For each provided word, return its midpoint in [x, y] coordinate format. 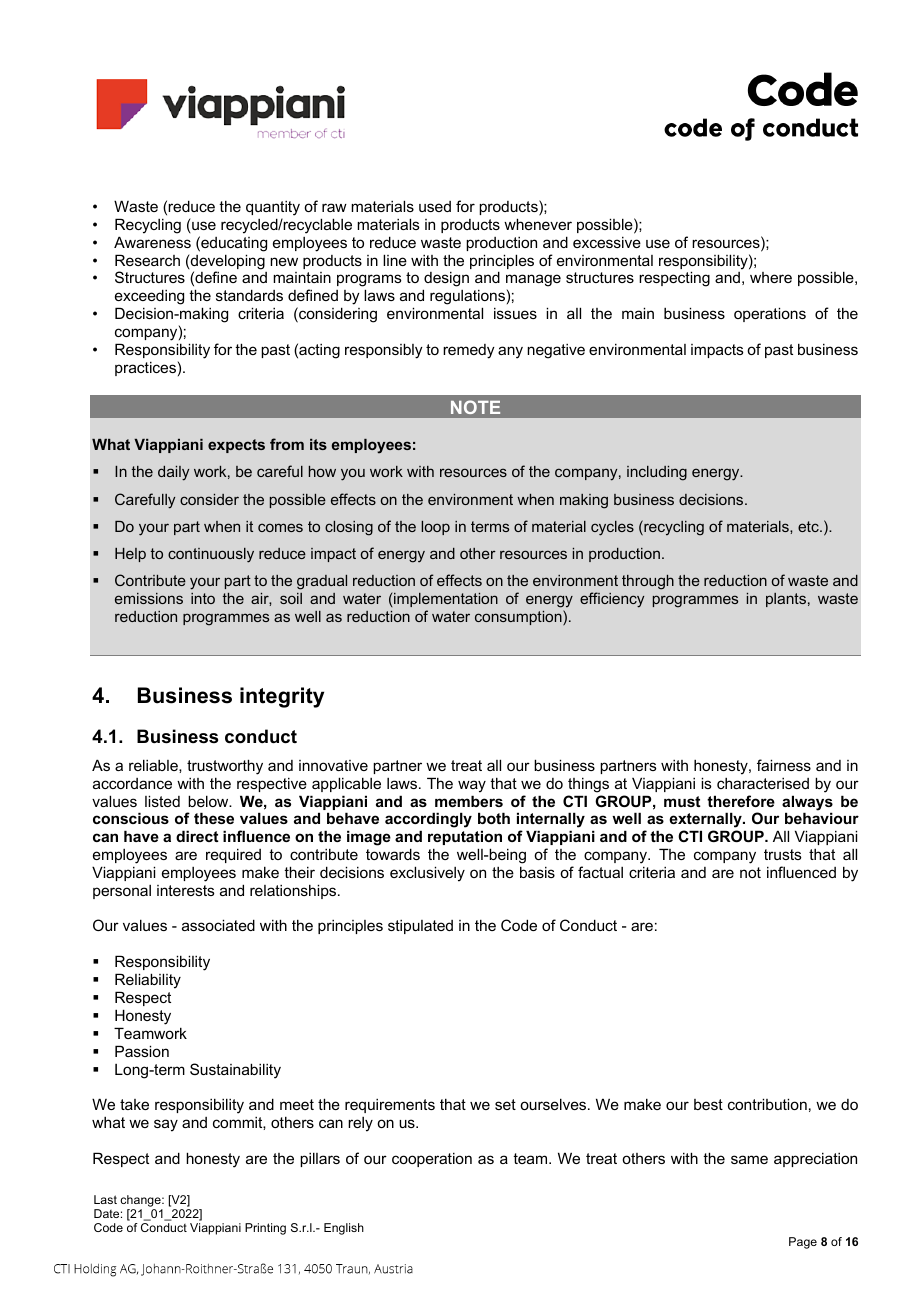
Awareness [152, 242]
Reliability [148, 981]
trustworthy [225, 767]
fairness [784, 765]
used [435, 206]
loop [435, 528]
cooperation [432, 1159]
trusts [783, 854]
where [771, 277]
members [469, 801]
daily [173, 473]
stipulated [420, 927]
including [657, 473]
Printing [265, 1229]
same [749, 1159]
